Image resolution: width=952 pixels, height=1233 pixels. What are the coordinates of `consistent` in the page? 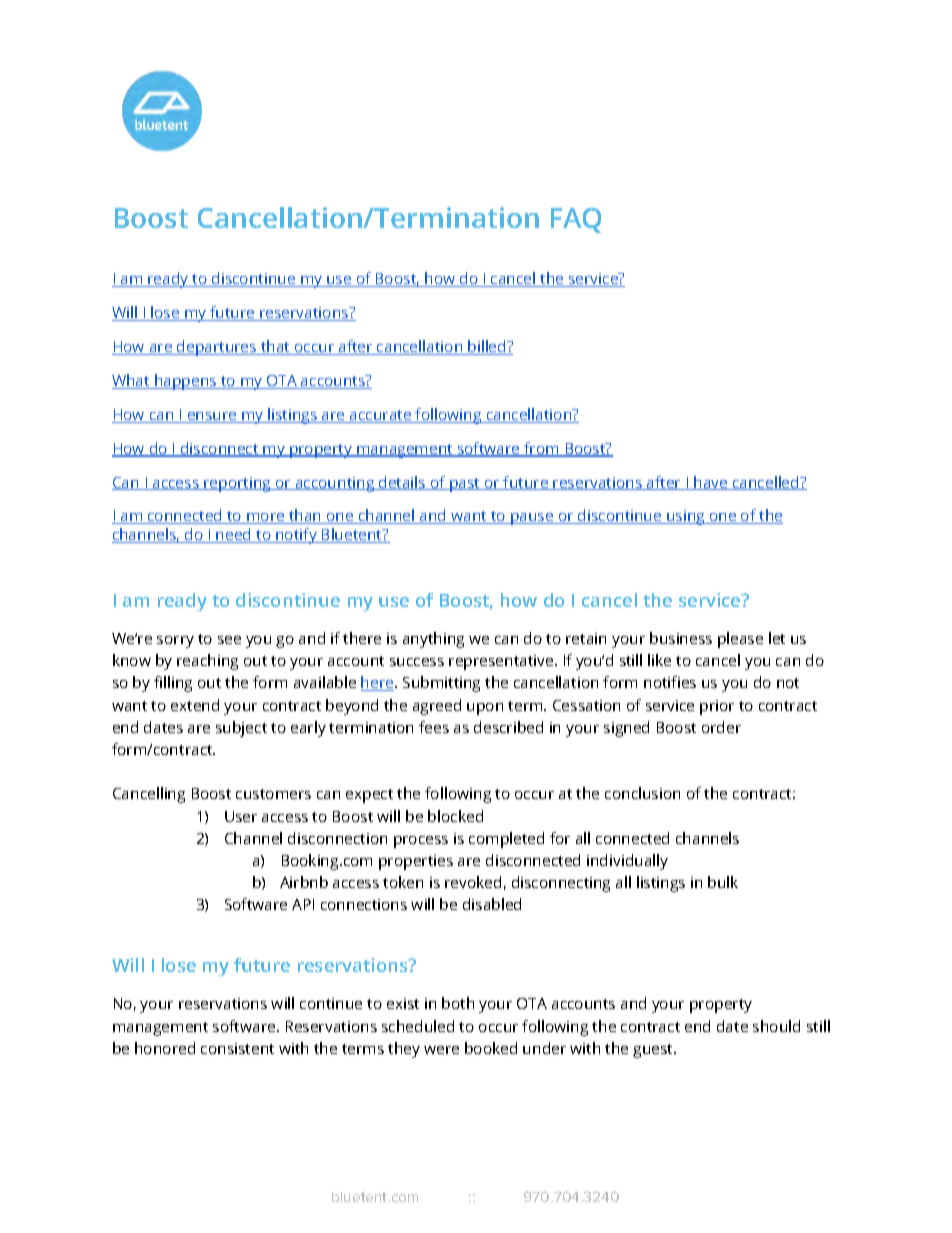 It's located at (237, 1048).
